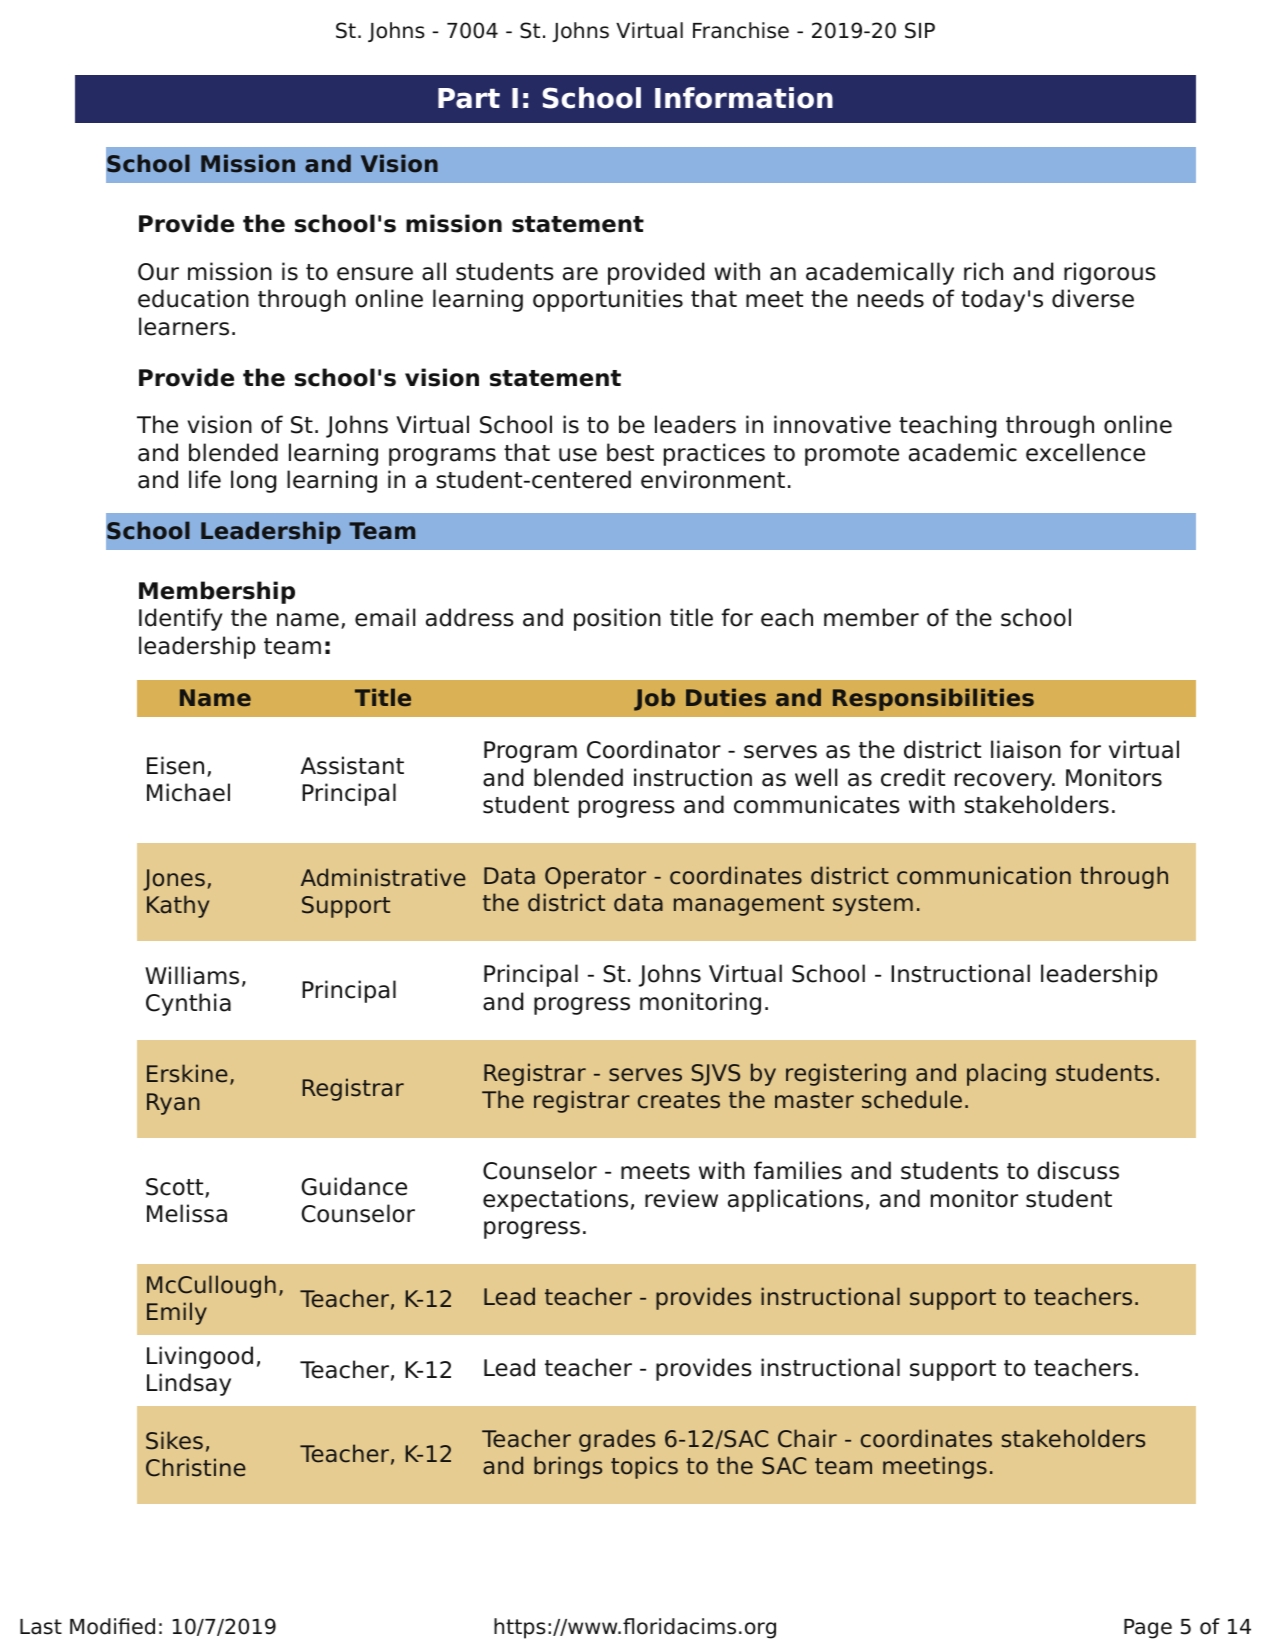  What do you see at coordinates (920, 30) in the page?
I see `SIP` at bounding box center [920, 30].
